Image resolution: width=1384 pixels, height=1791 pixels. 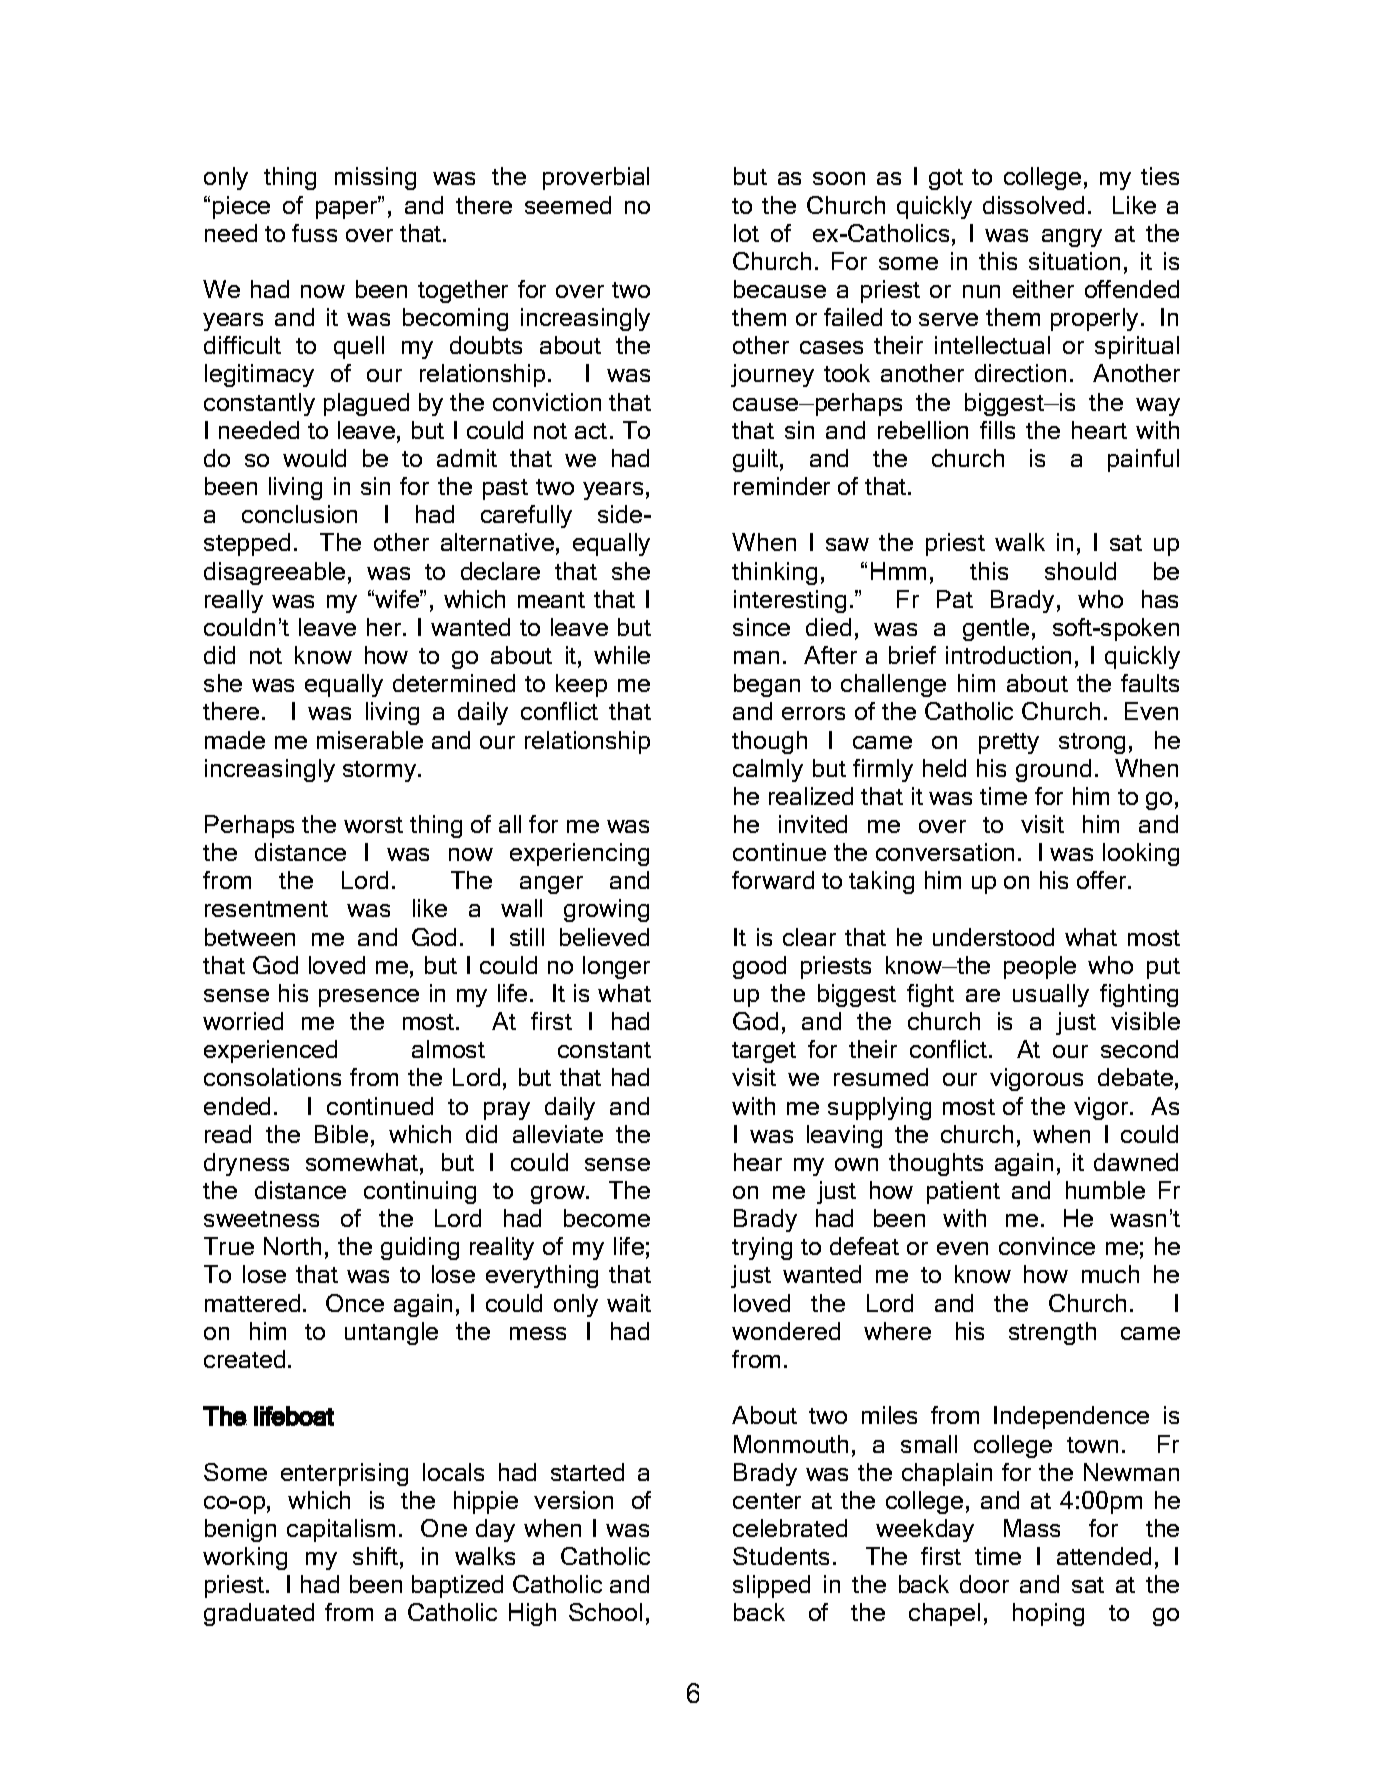 I want to click on lot, so click(x=746, y=233).
